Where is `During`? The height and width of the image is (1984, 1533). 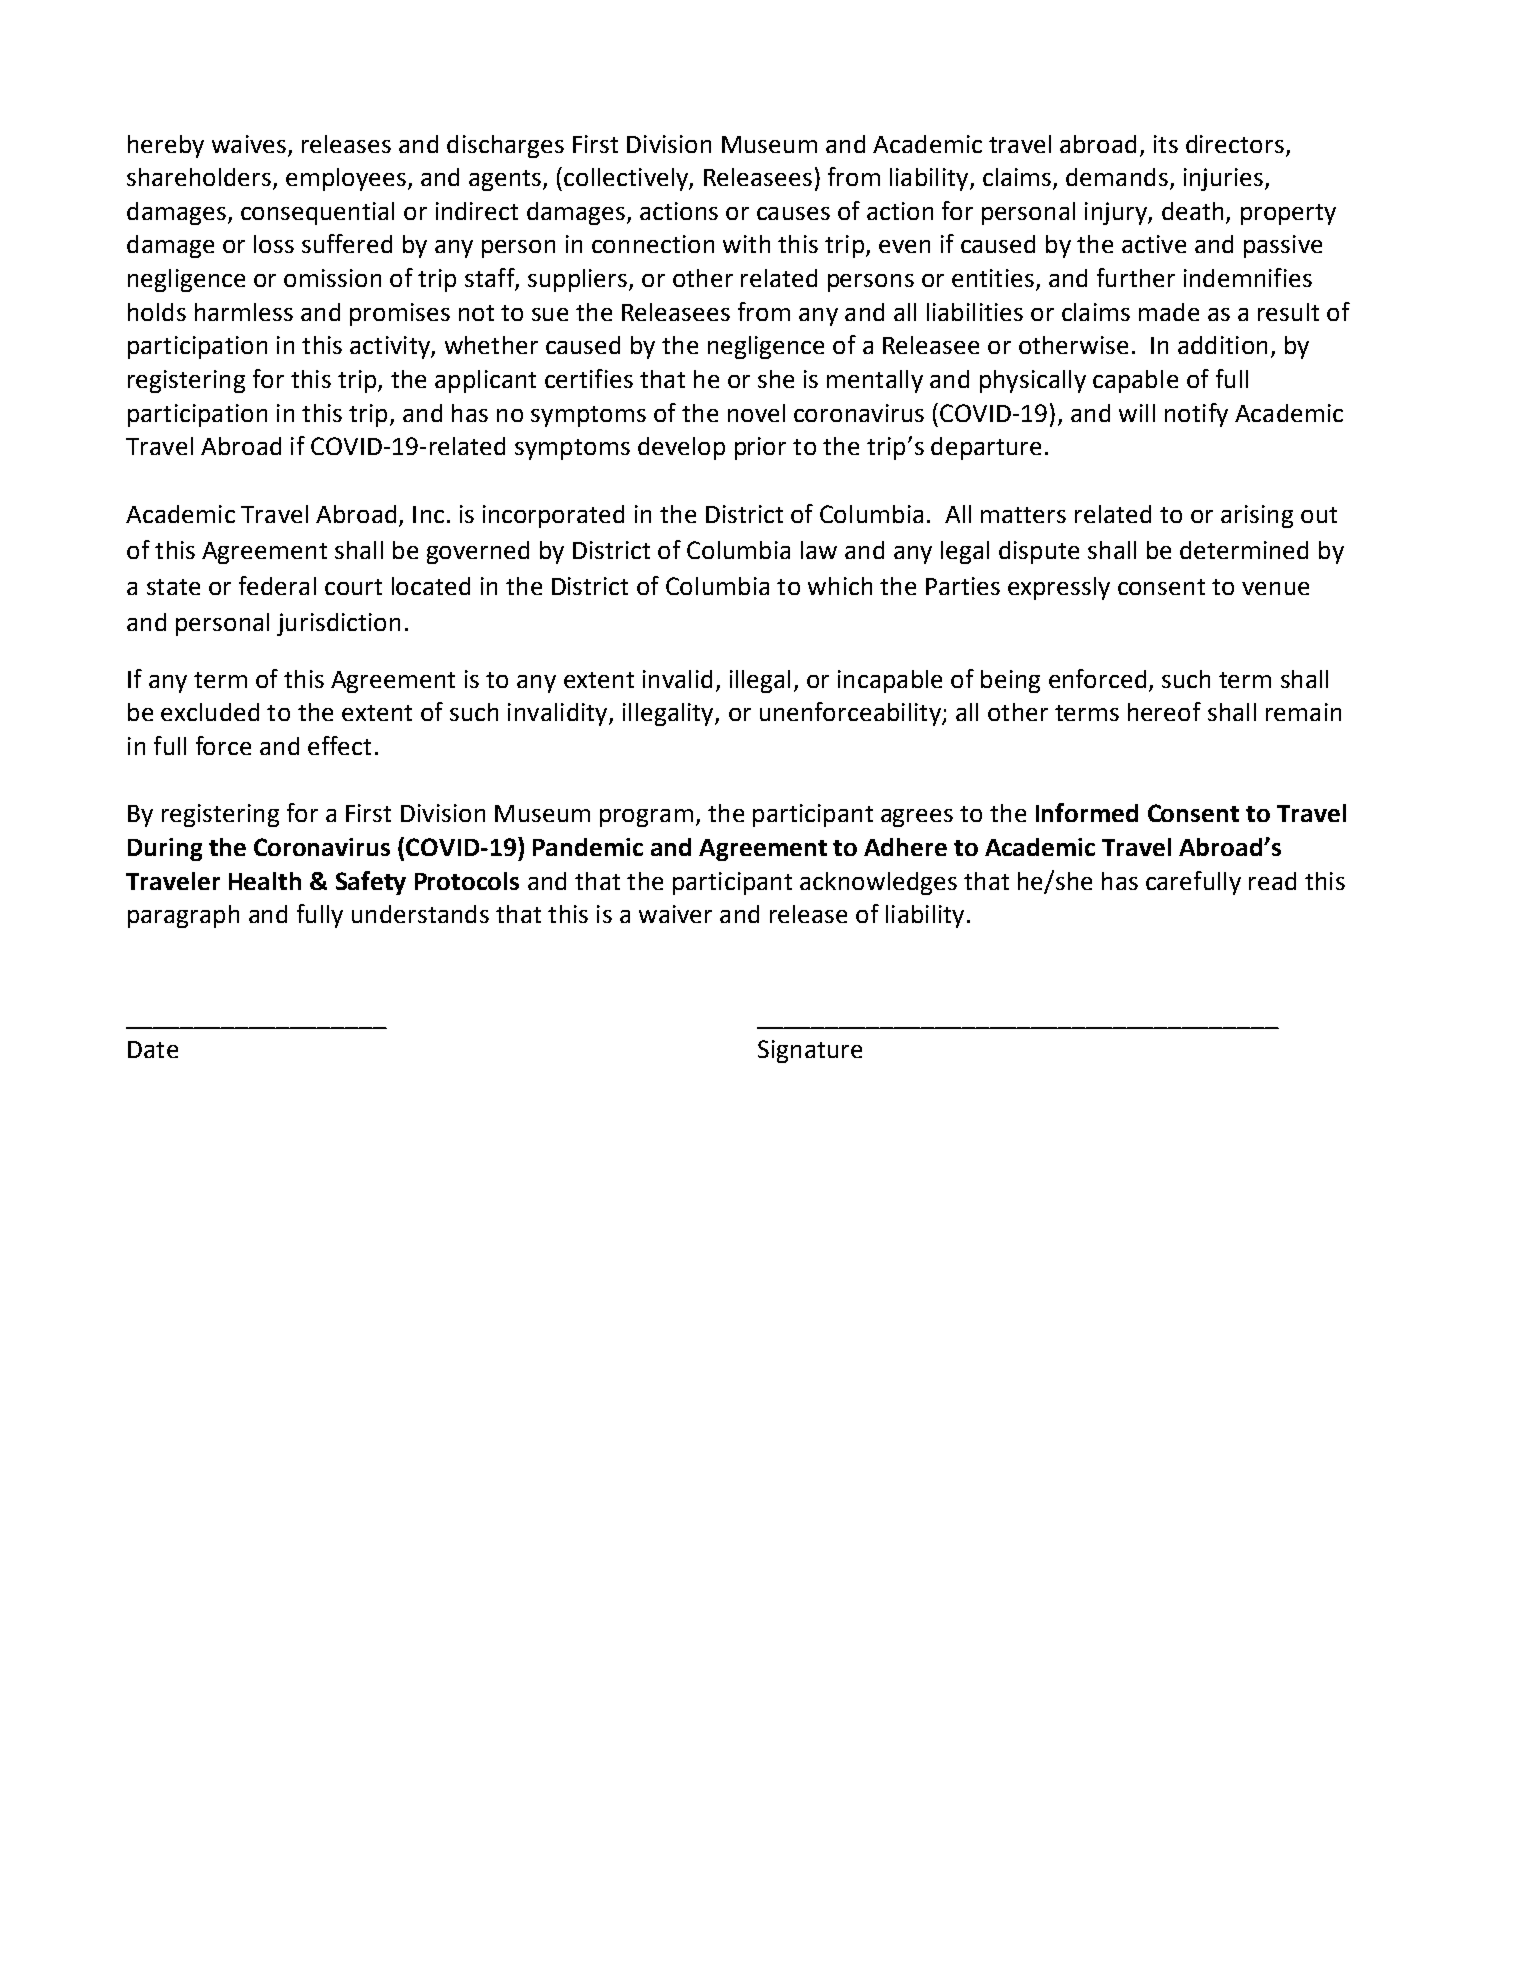
During is located at coordinates (165, 849).
